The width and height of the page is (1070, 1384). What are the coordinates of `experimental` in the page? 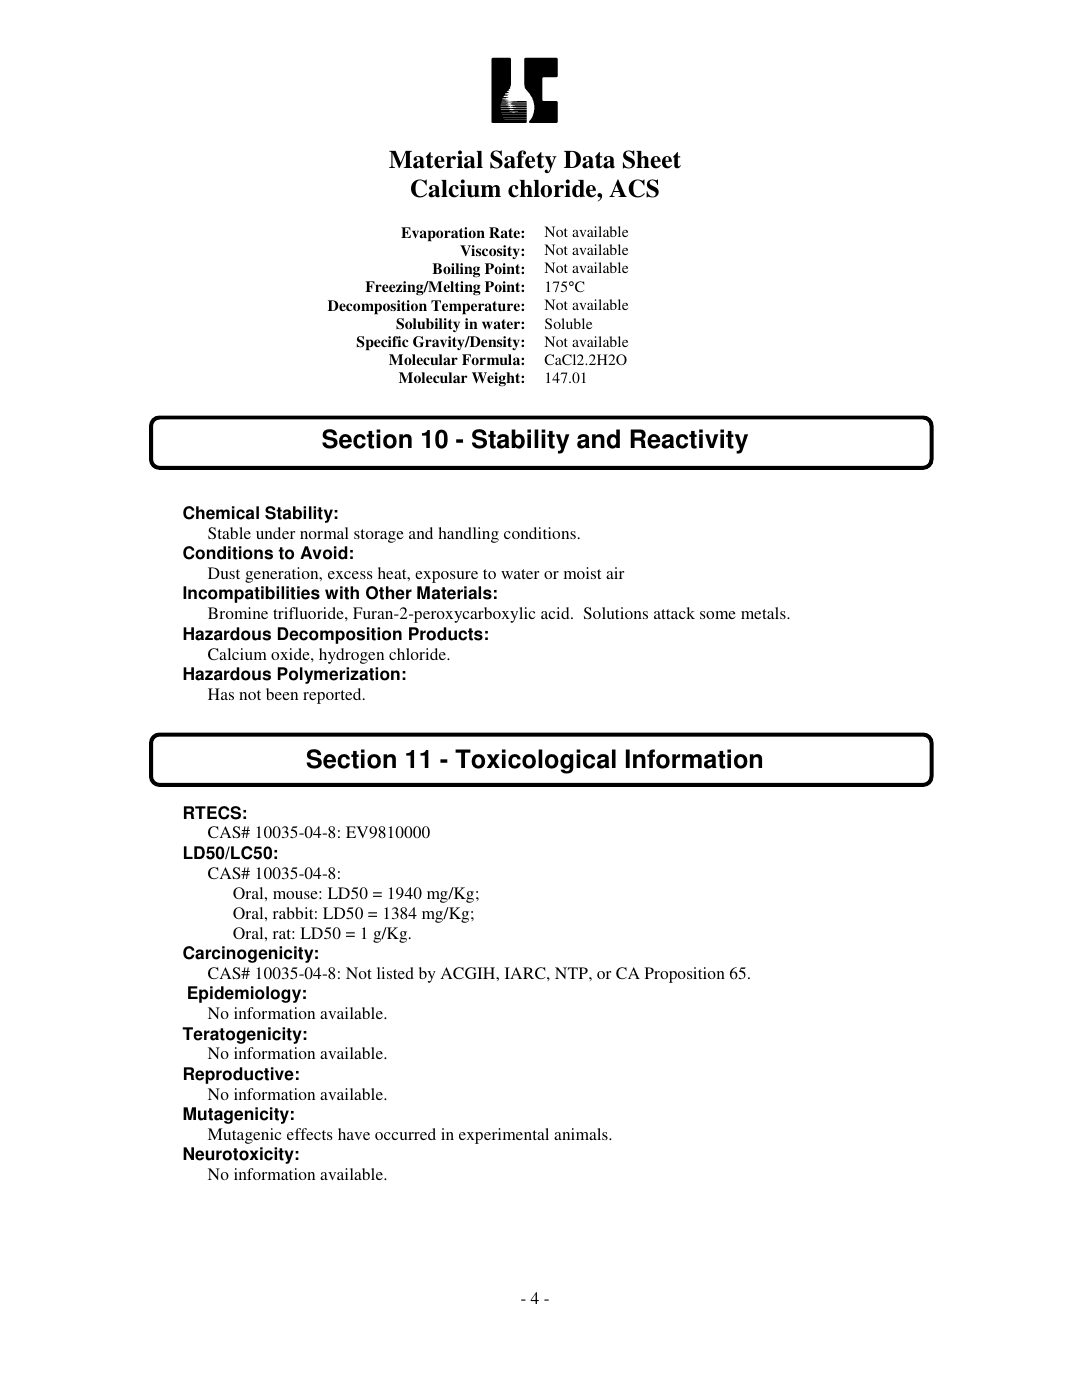 It's located at (504, 1136).
